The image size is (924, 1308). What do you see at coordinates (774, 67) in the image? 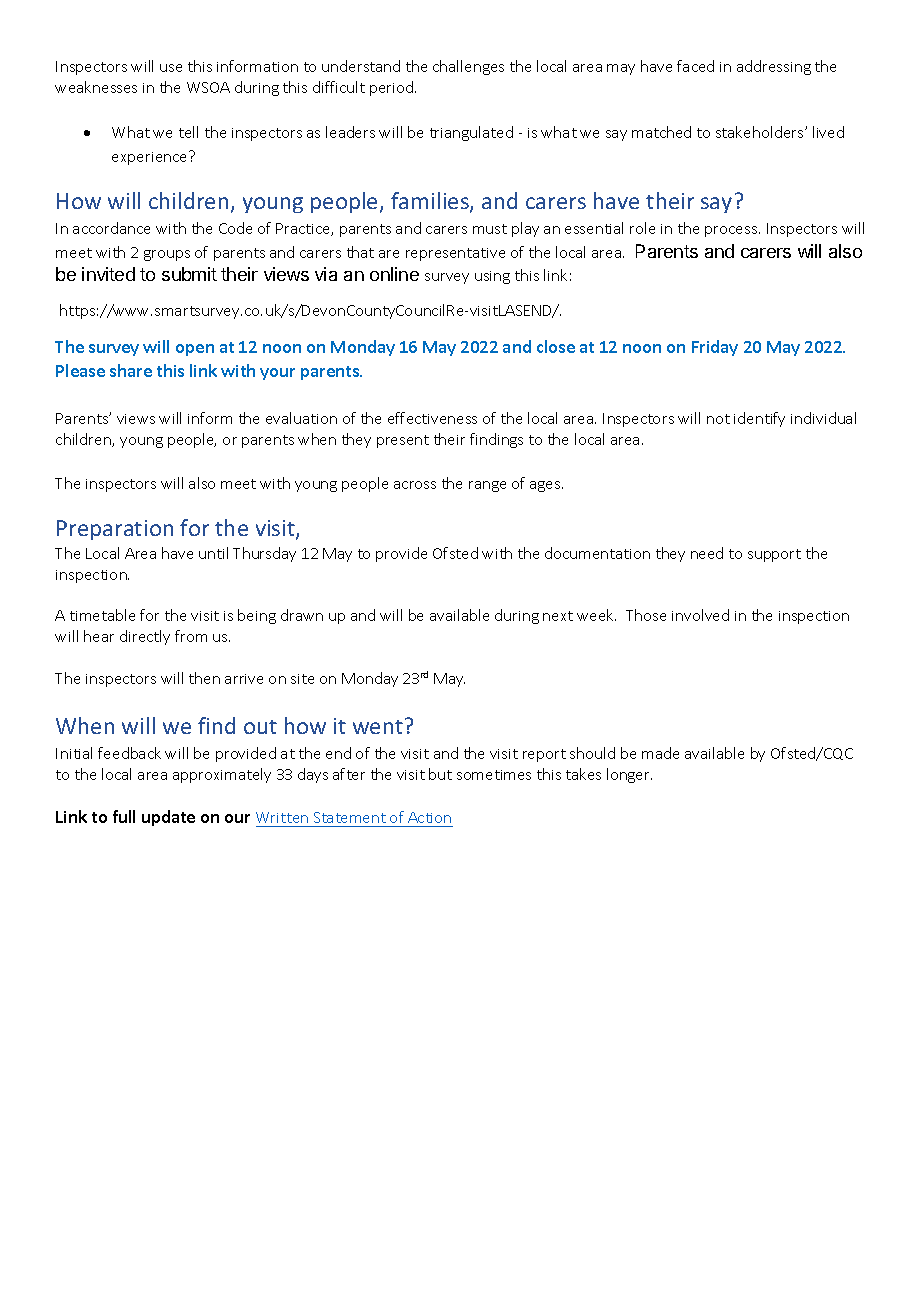
I see `addressing` at bounding box center [774, 67].
